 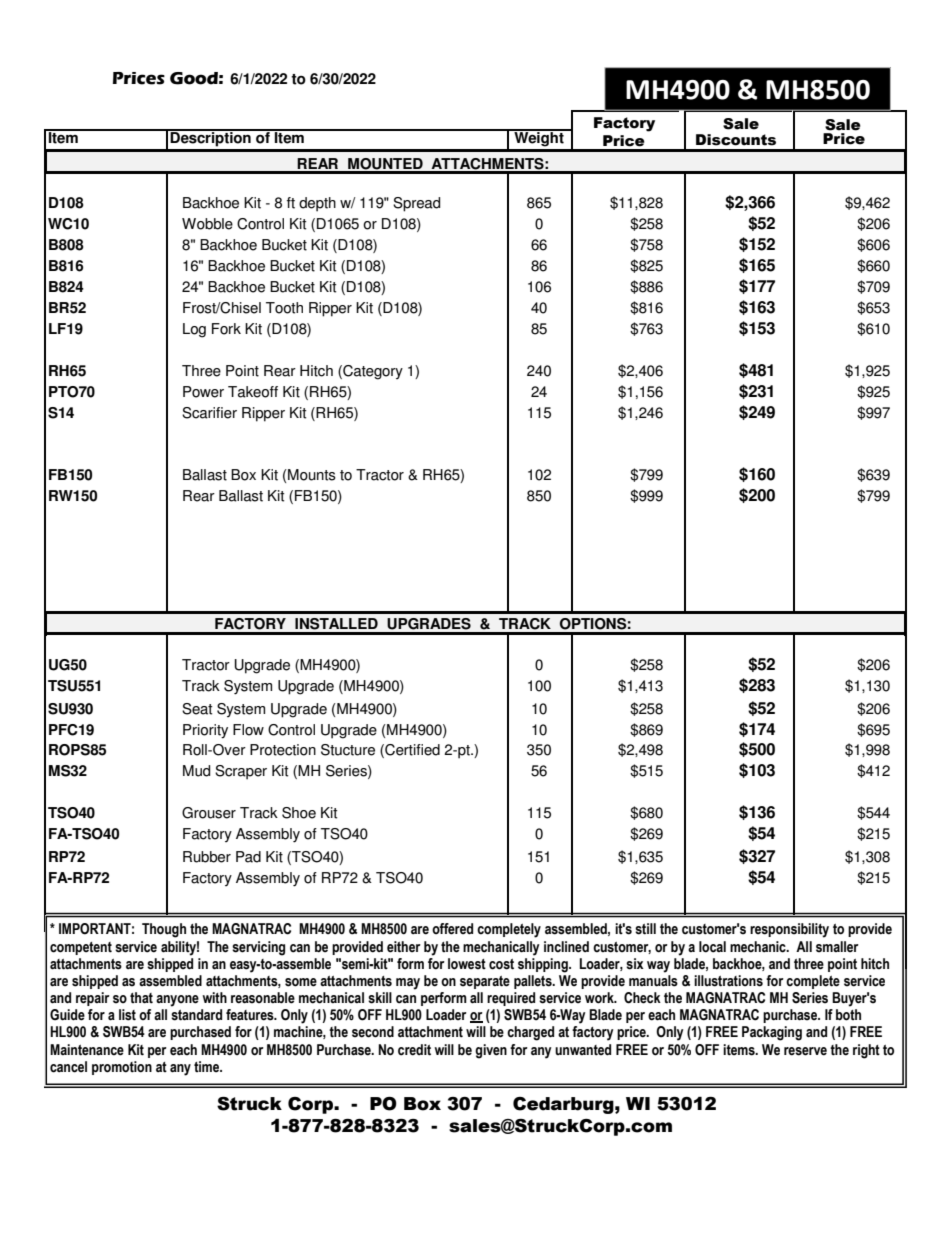 What do you see at coordinates (772, 1033) in the page?
I see `Packaging` at bounding box center [772, 1033].
